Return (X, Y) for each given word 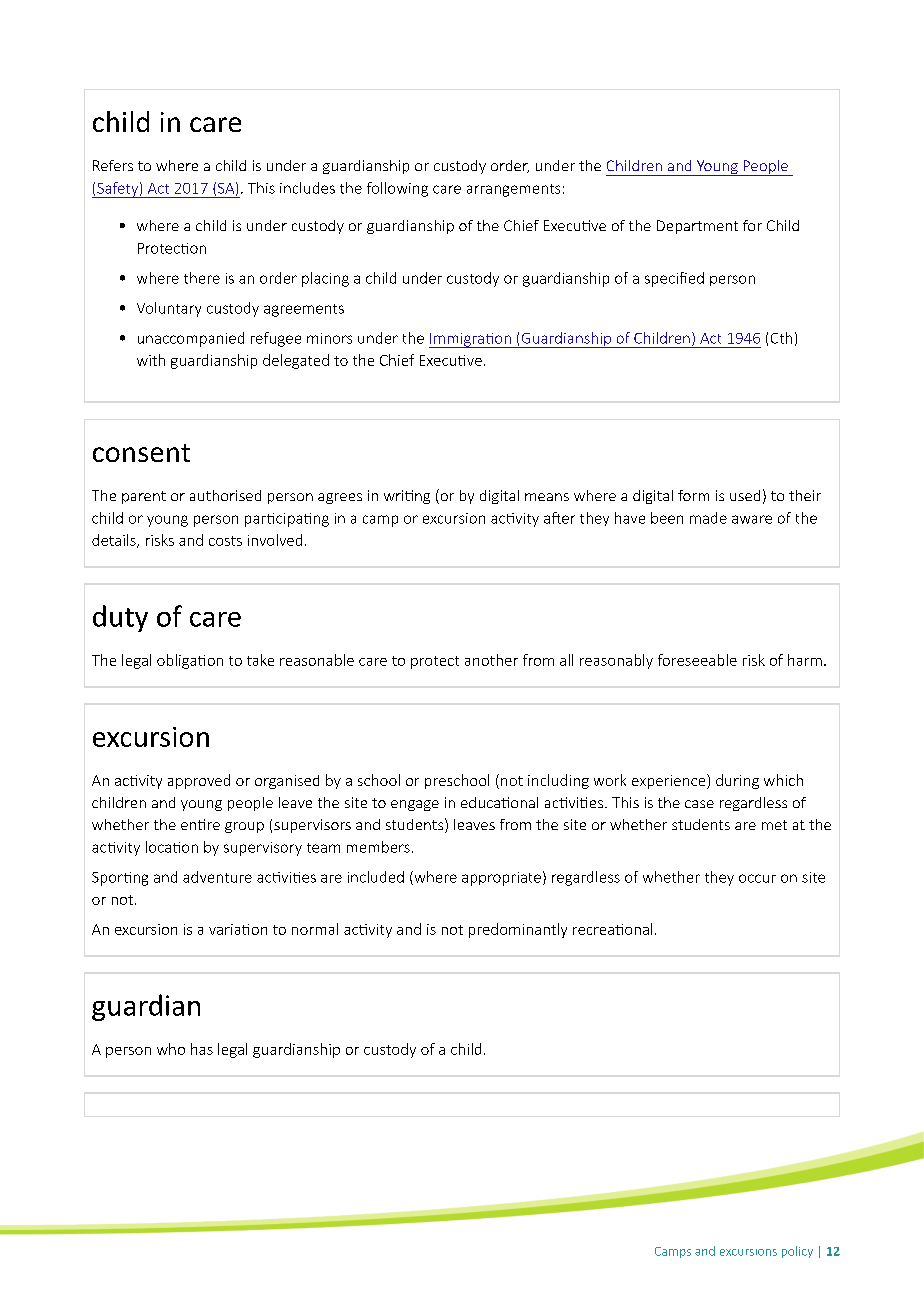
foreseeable (697, 660)
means (547, 497)
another (491, 660)
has (202, 1049)
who (171, 1049)
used (745, 495)
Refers (113, 165)
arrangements (513, 190)
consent (141, 453)
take (260, 660)
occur (757, 878)
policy (797, 1252)
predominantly (518, 930)
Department (697, 227)
